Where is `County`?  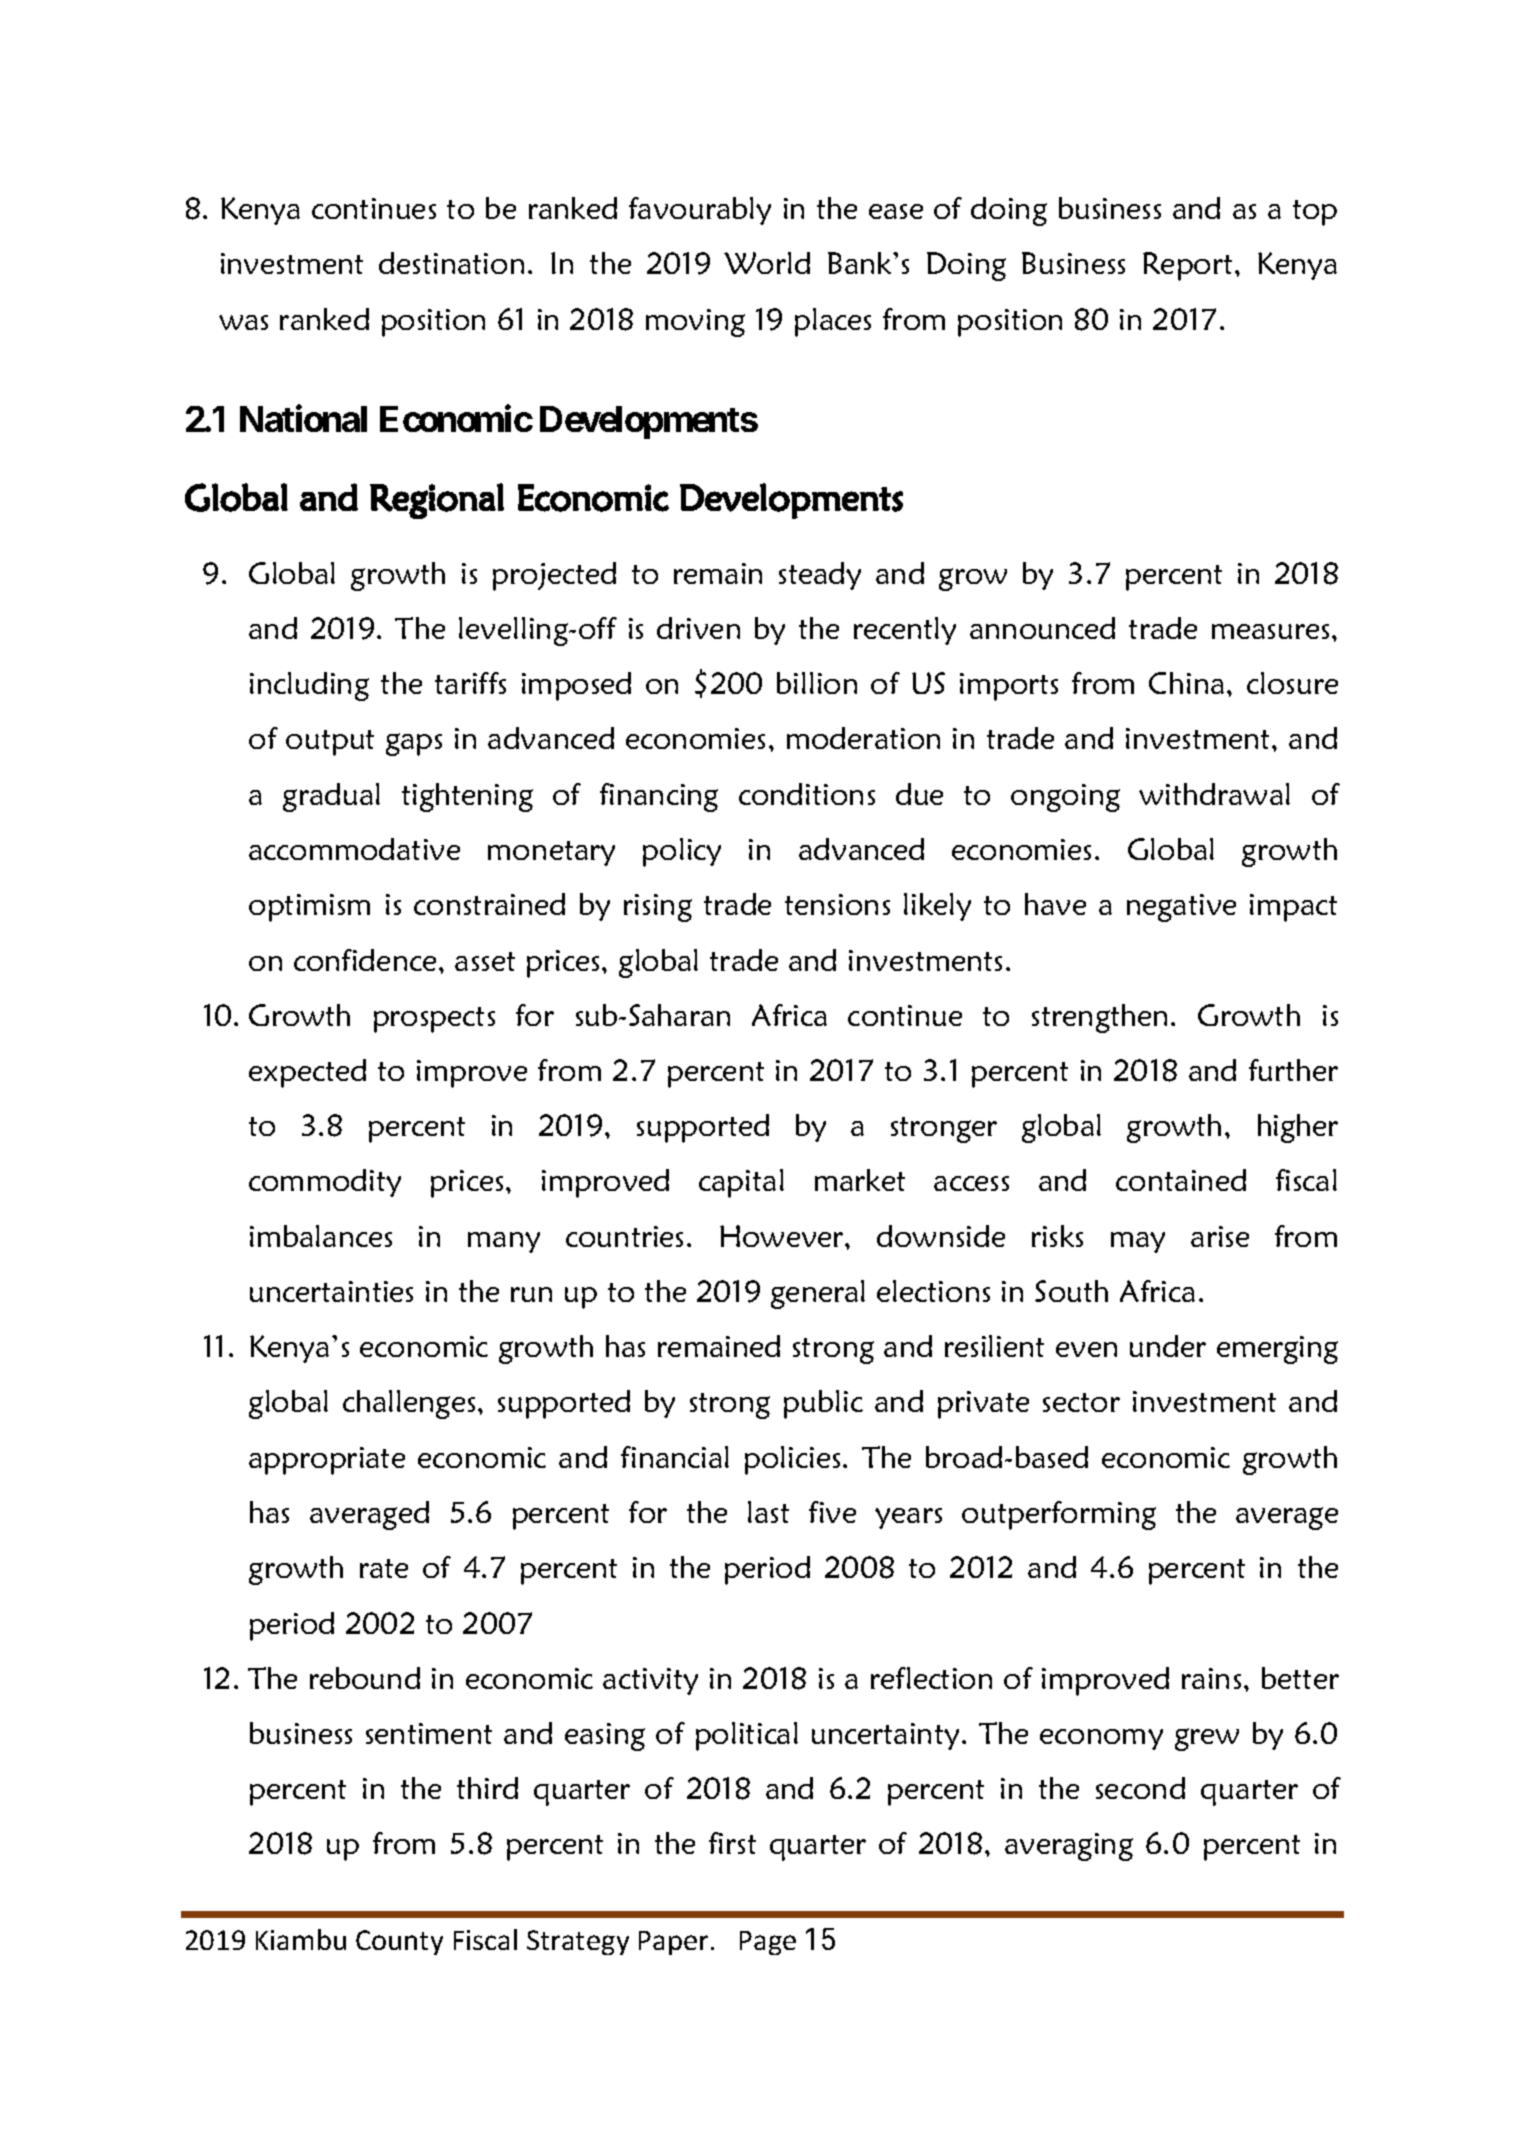
County is located at coordinates (399, 1942).
